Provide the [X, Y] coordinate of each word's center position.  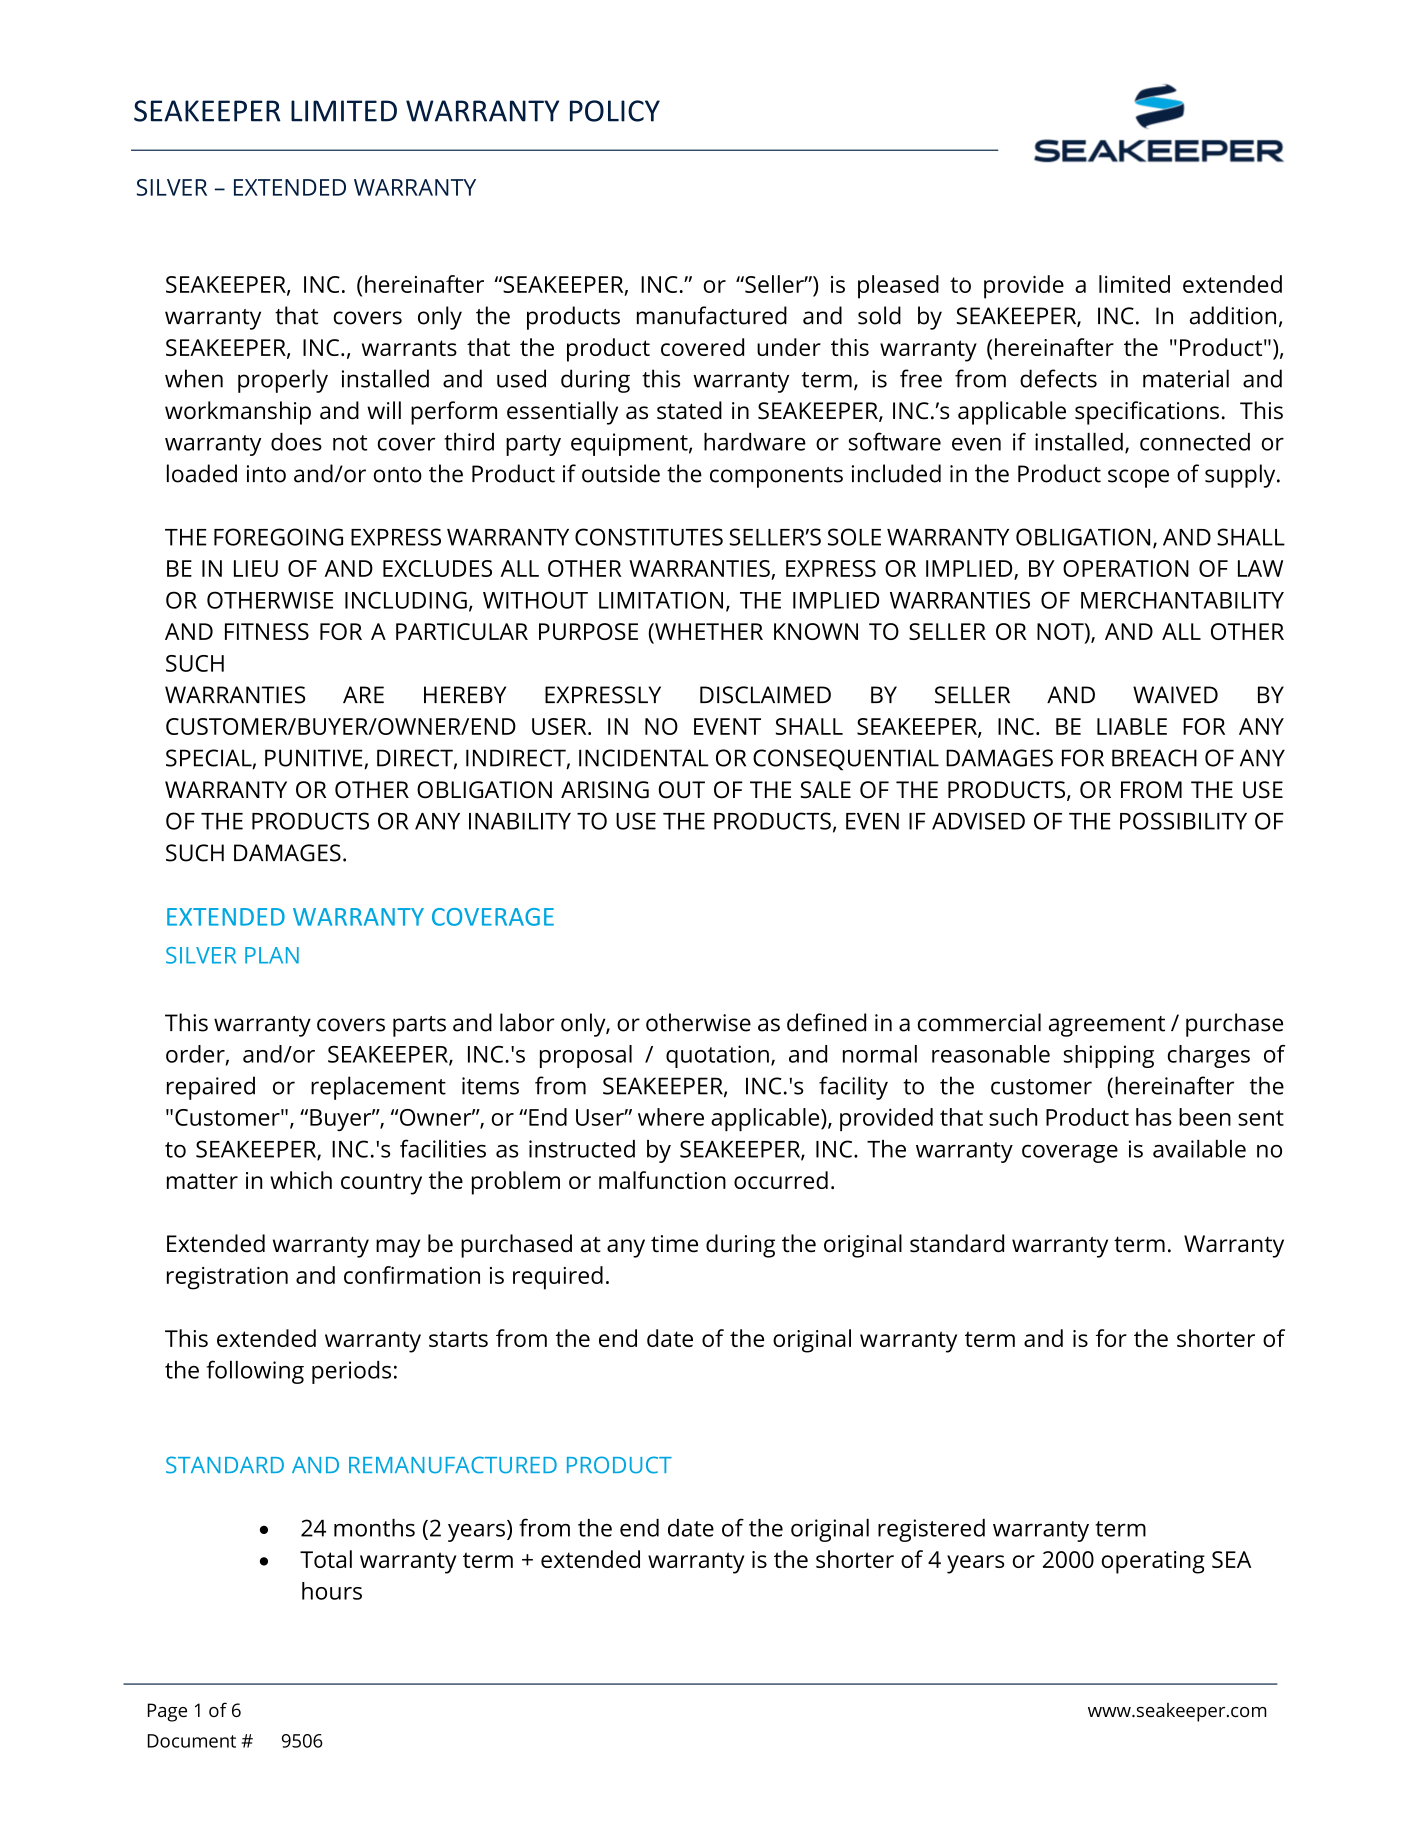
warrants [409, 348]
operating [1153, 1562]
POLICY [615, 111]
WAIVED [1175, 694]
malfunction [662, 1180]
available [1199, 1149]
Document [192, 1741]
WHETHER [708, 631]
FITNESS [267, 631]
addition [1233, 315]
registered [931, 1530]
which [301, 1180]
